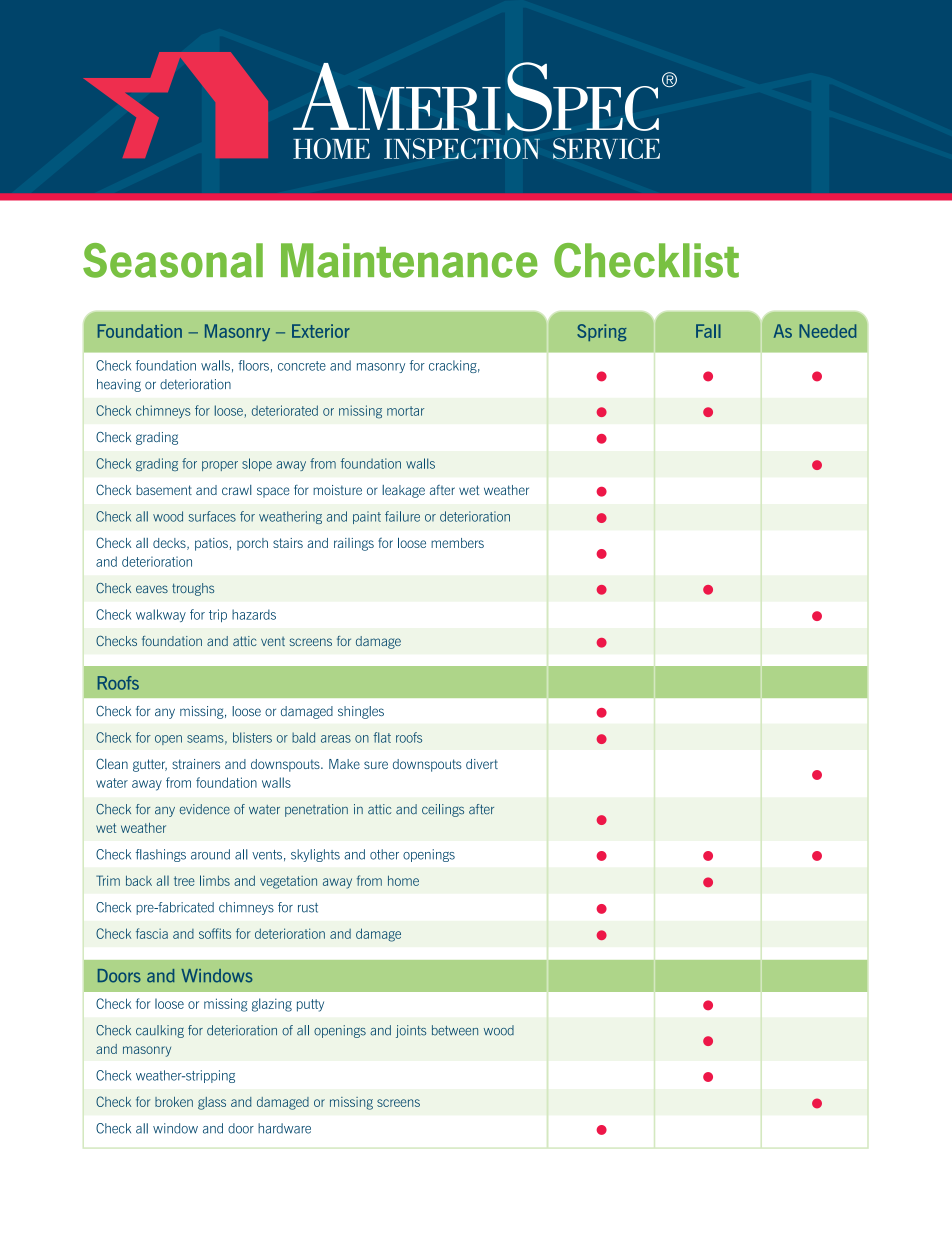  Describe the element at coordinates (205, 809) in the screenshot. I see `evidence` at that location.
